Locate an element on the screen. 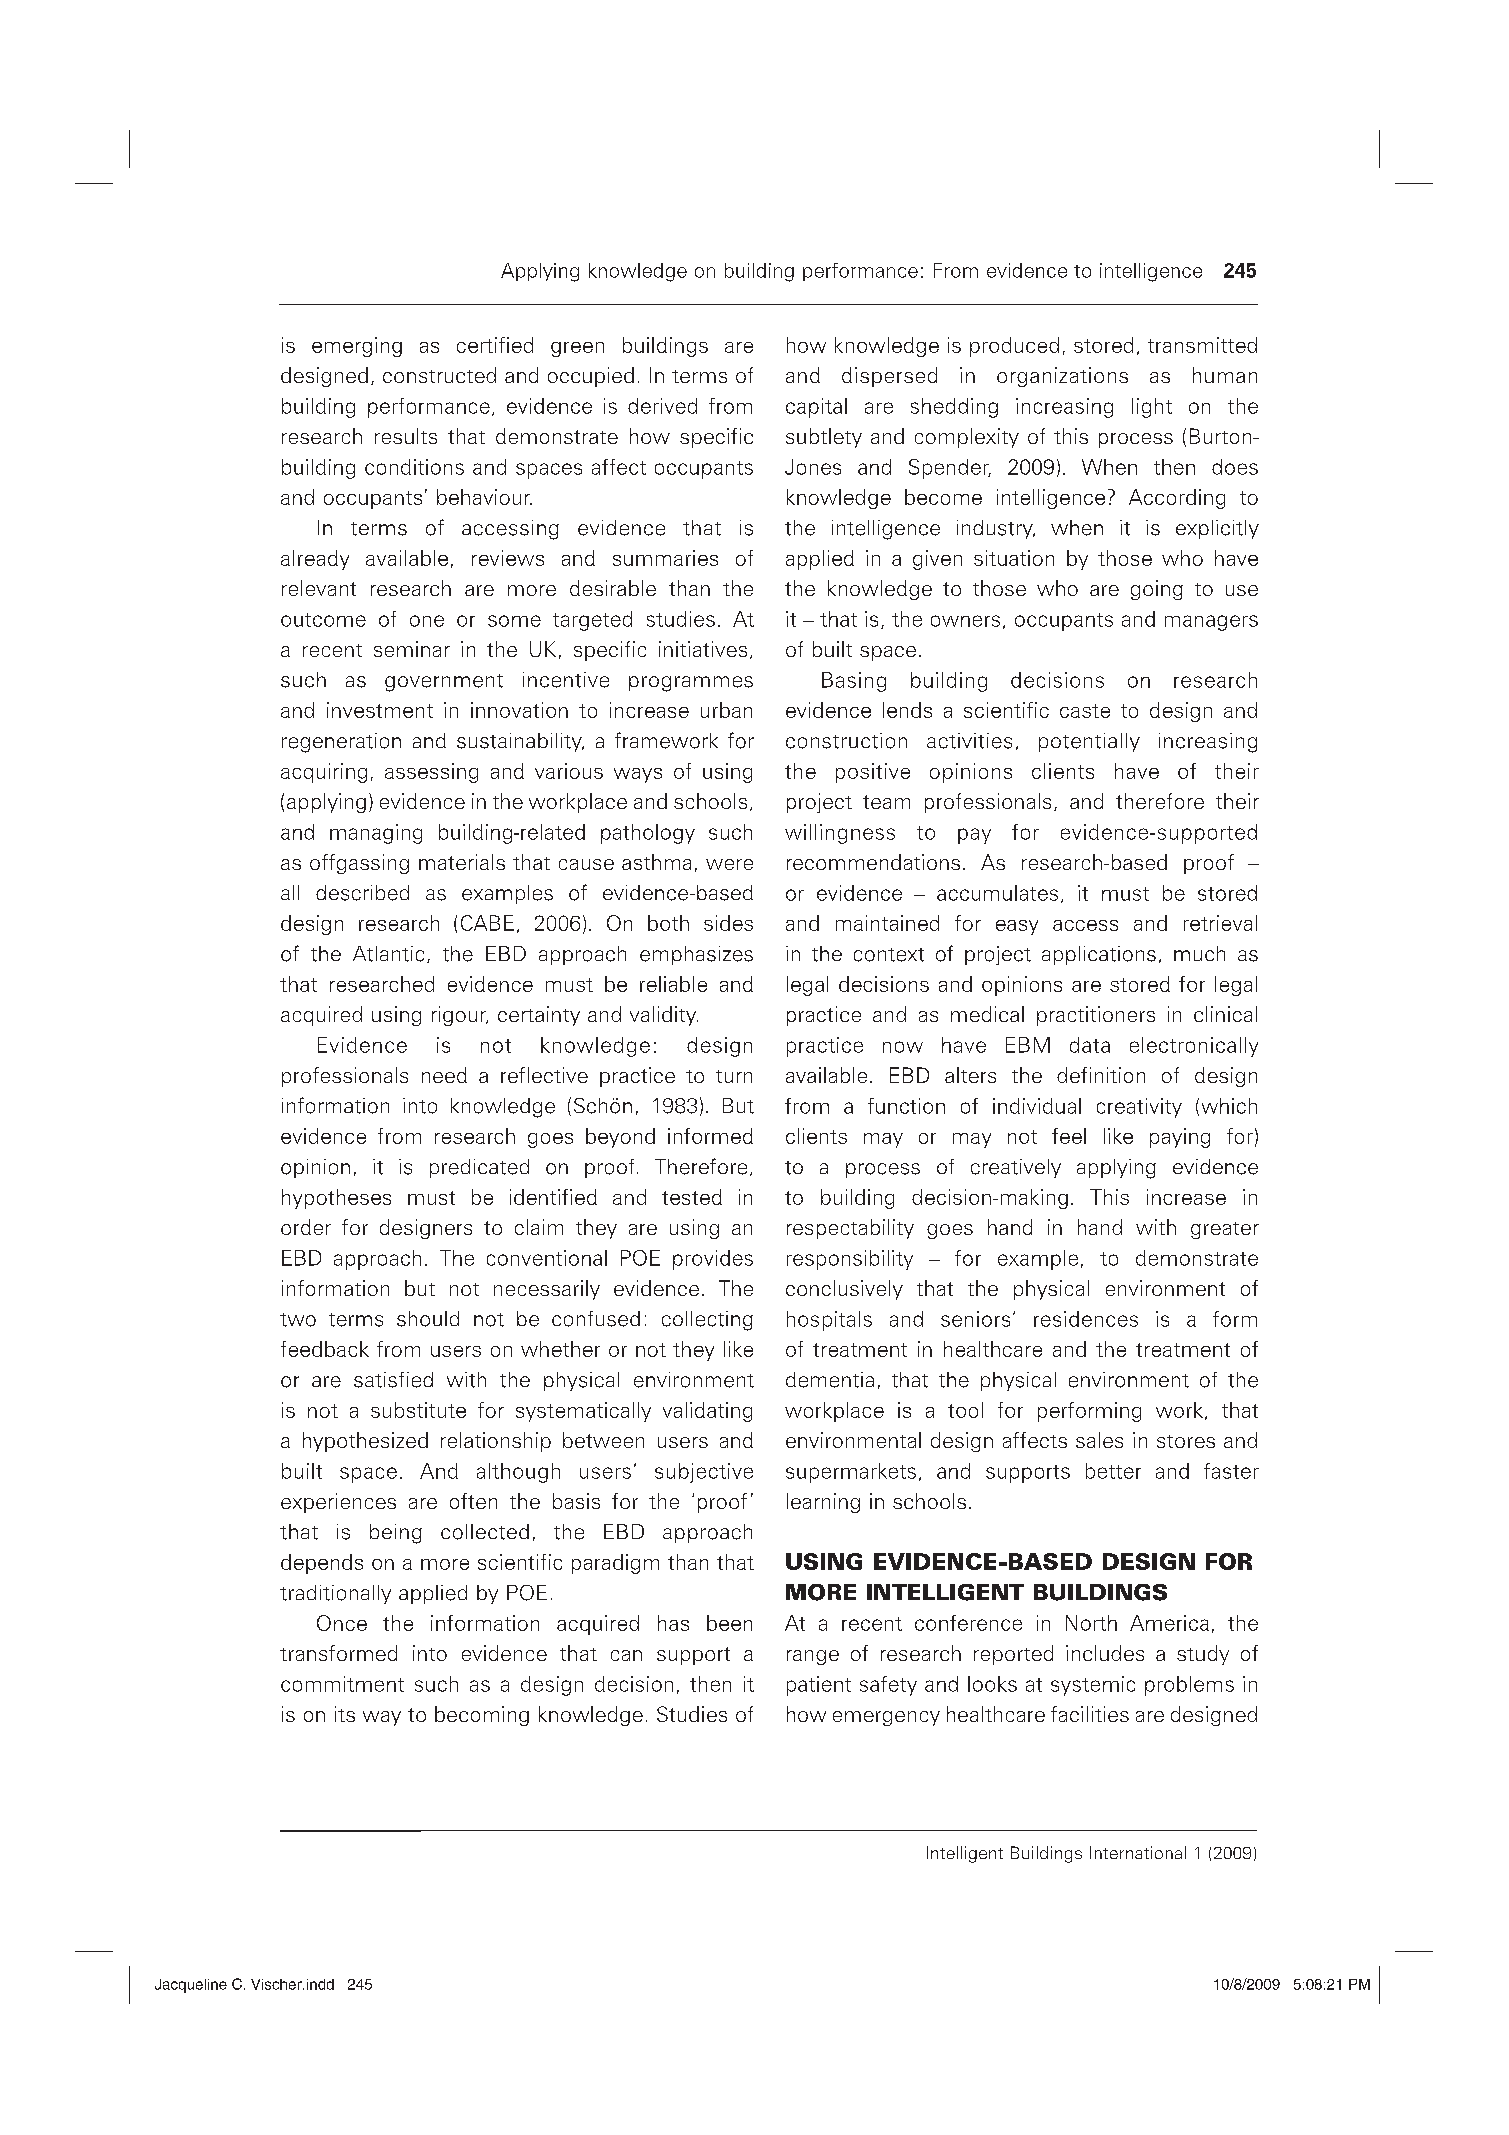 The height and width of the screenshot is (2135, 1509). International is located at coordinates (1138, 1852).
